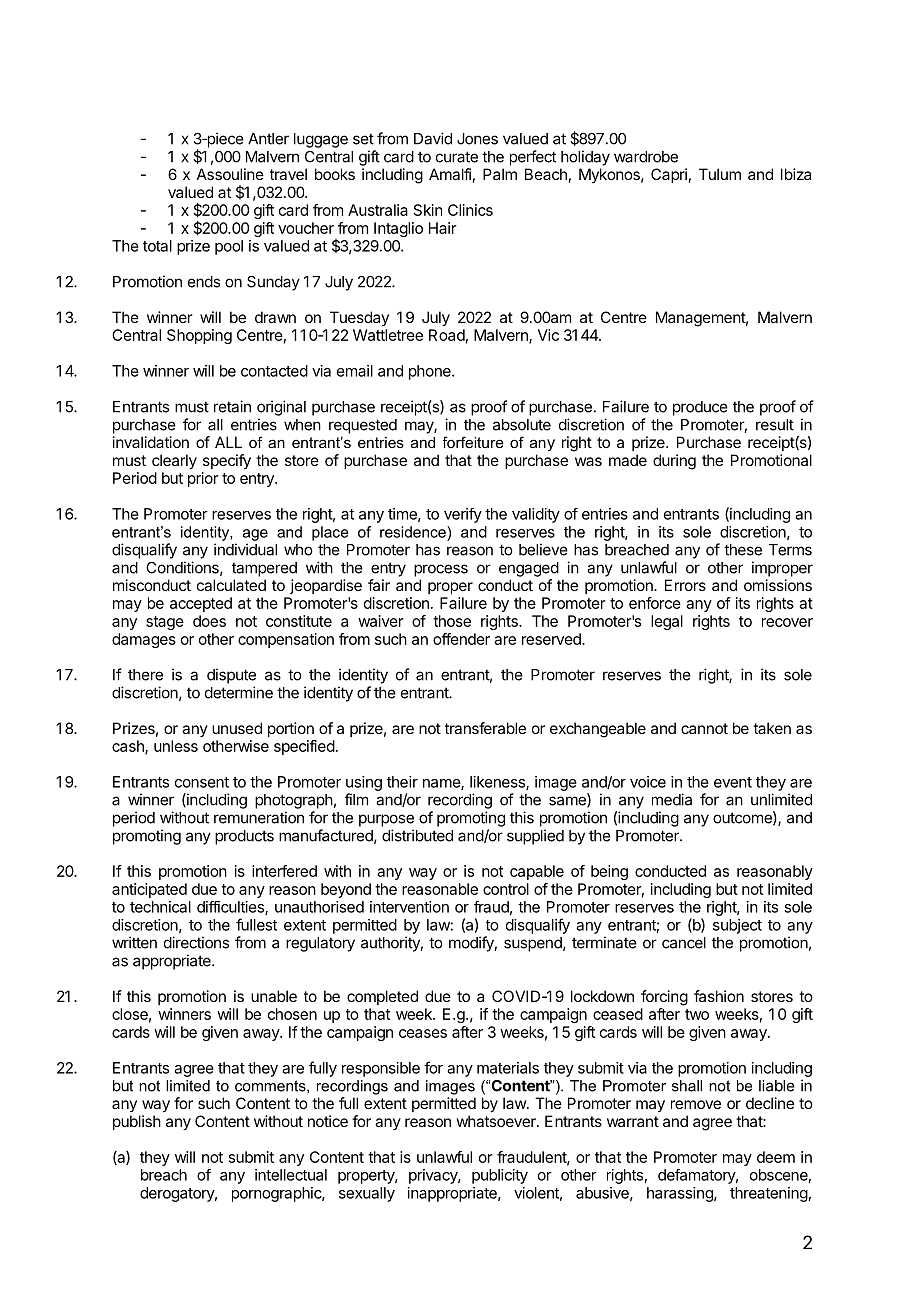 The height and width of the screenshot is (1308, 924). I want to click on intellectual, so click(291, 1175).
